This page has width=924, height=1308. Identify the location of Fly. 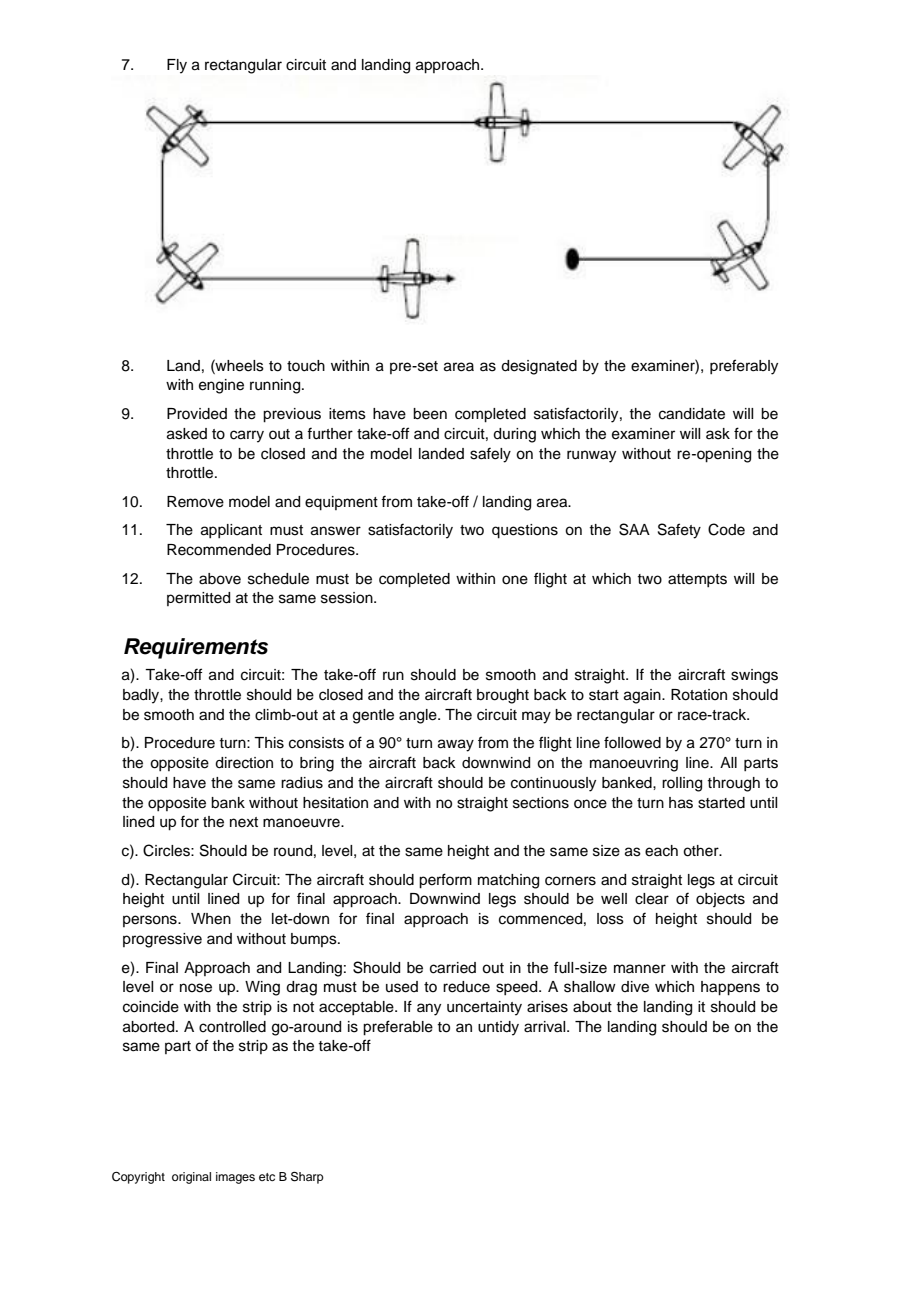
(177, 66).
